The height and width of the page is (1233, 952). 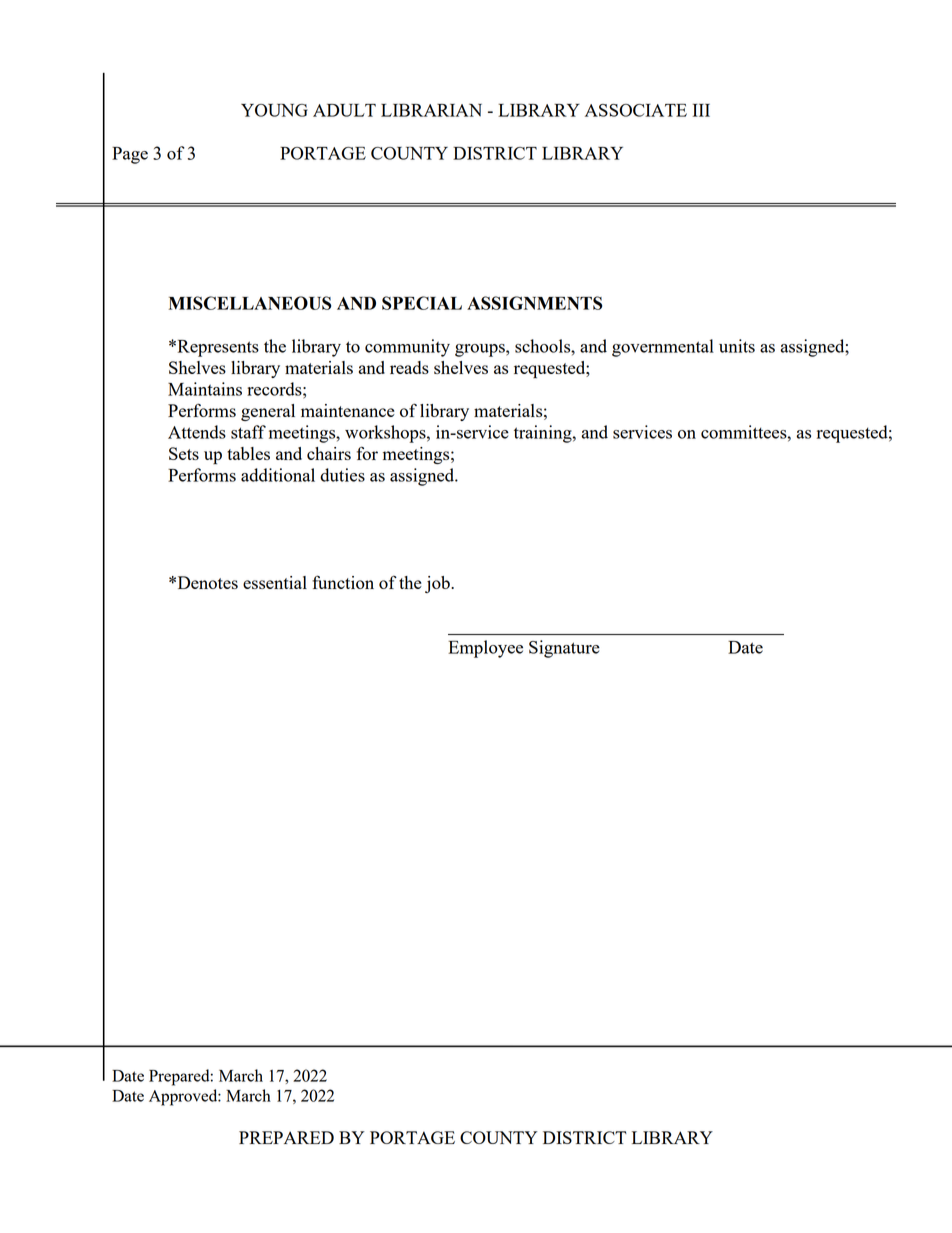 I want to click on LIBRARIAN, so click(x=431, y=110).
